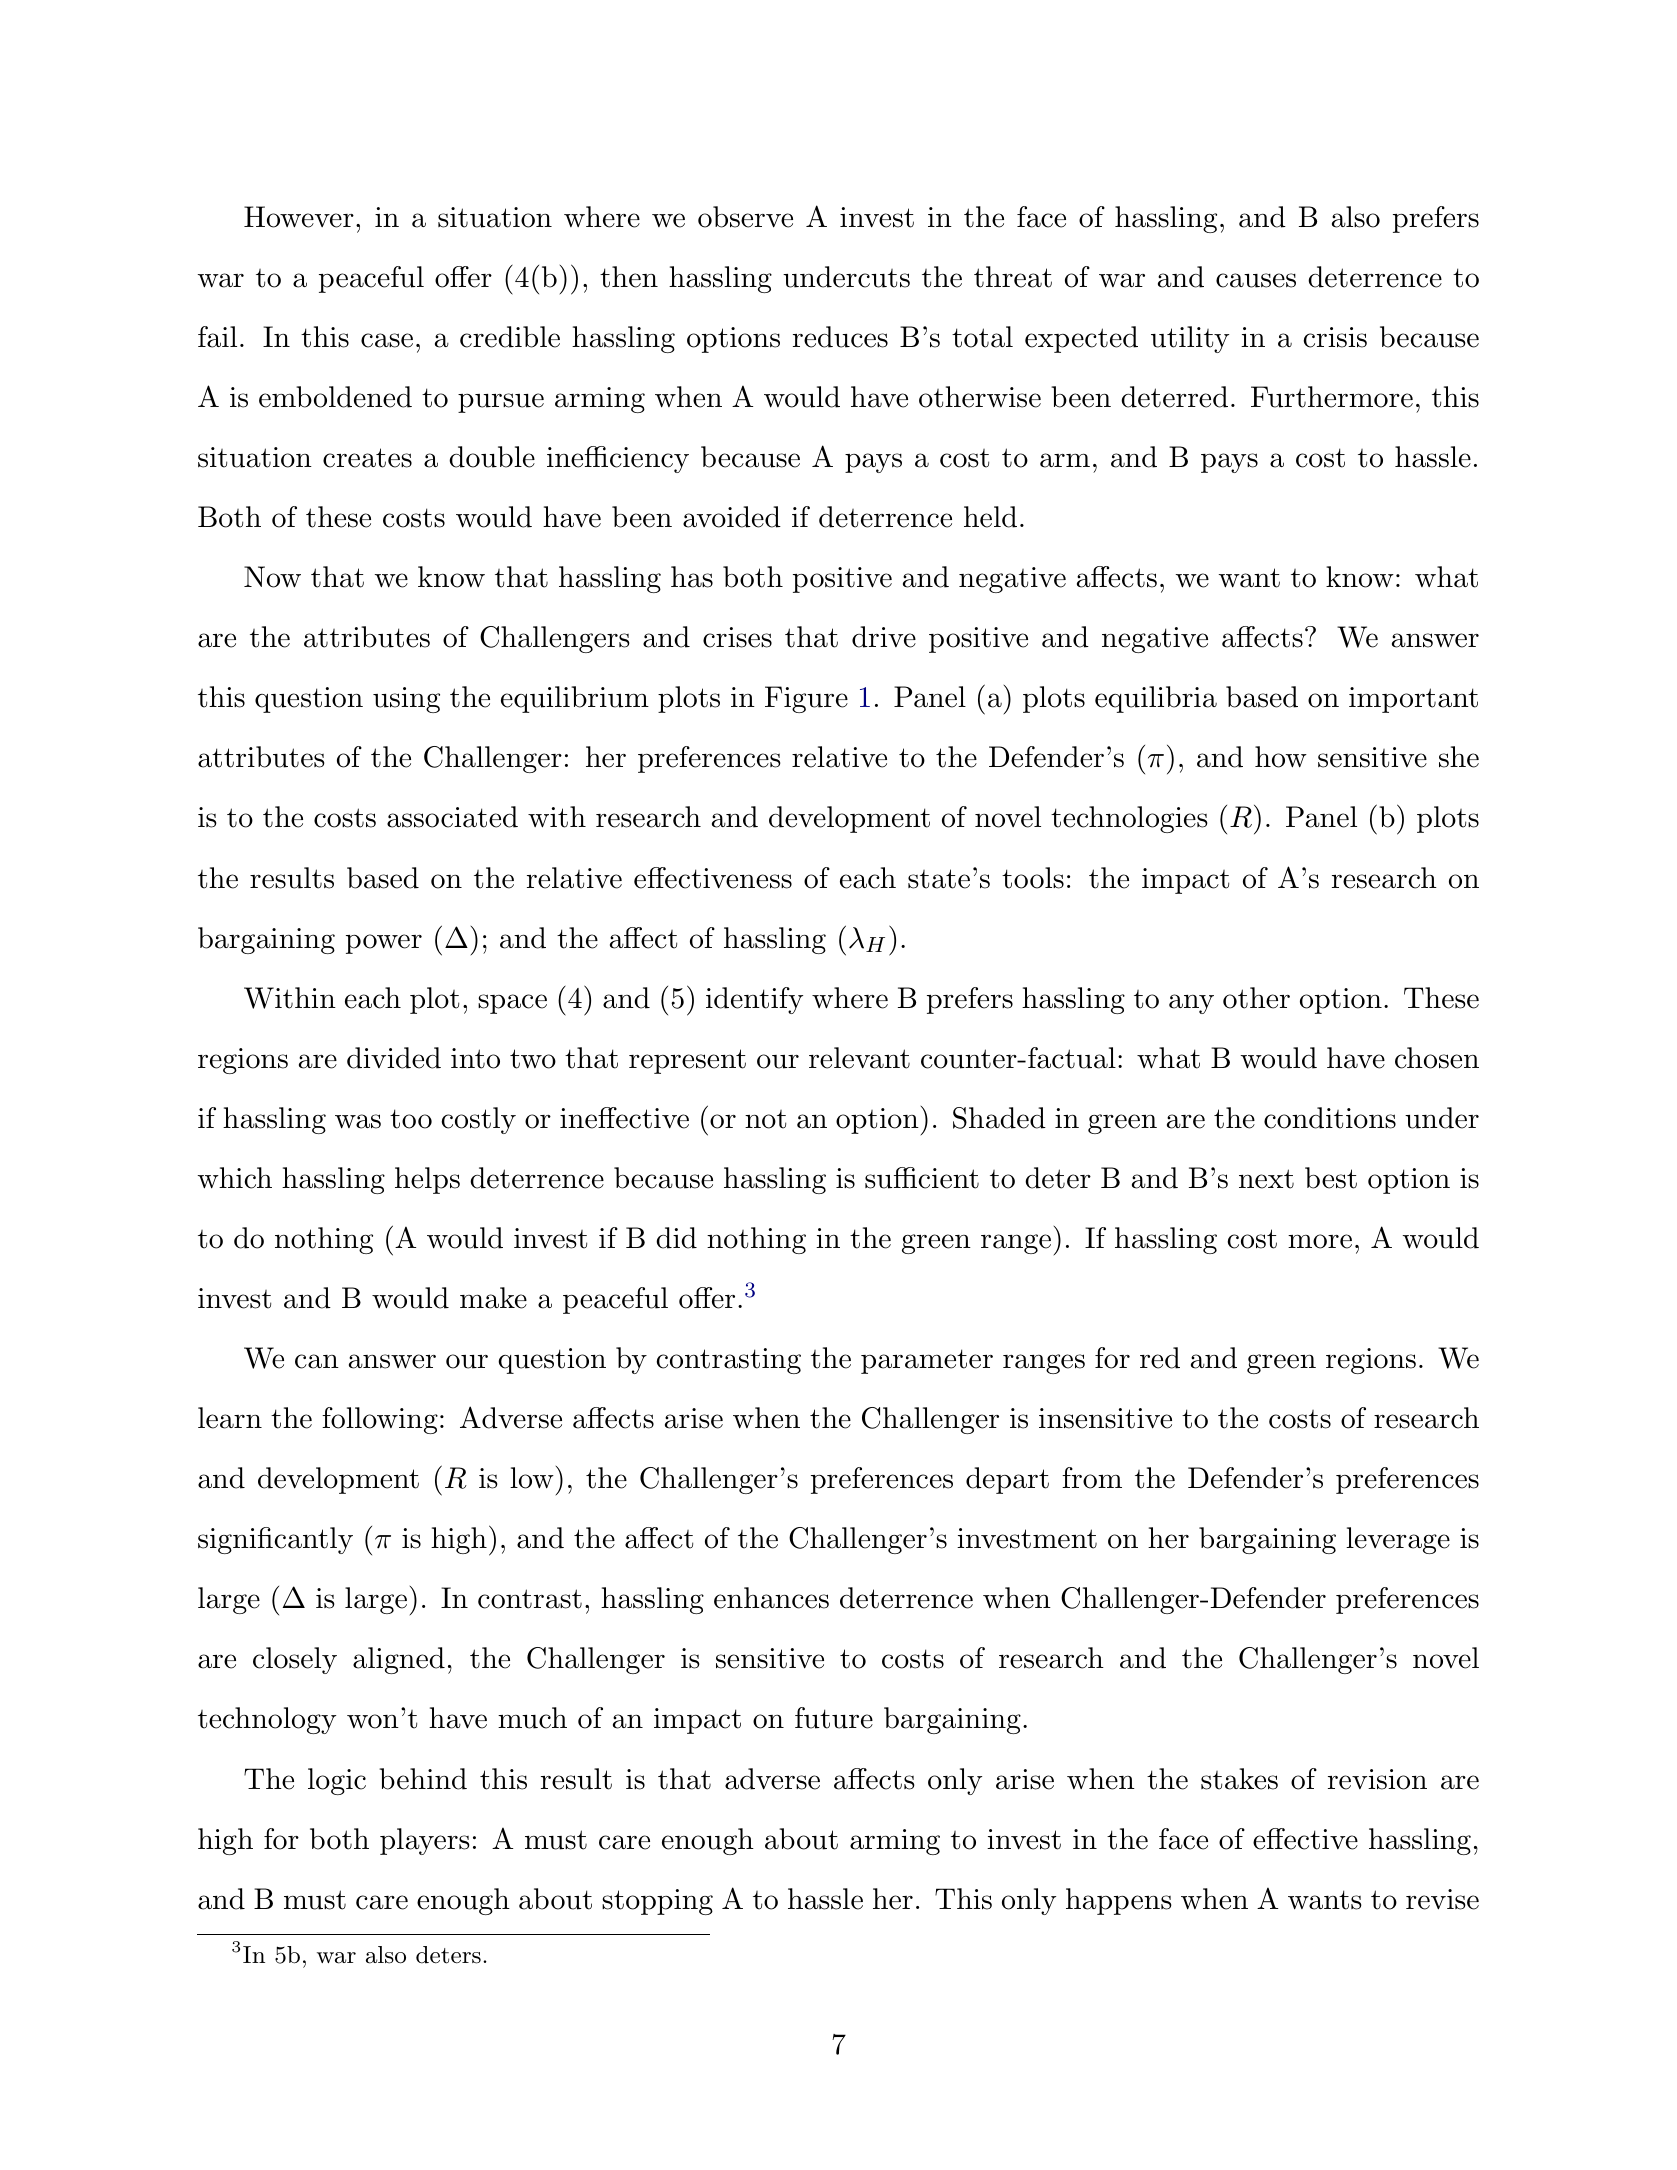  What do you see at coordinates (1256, 280) in the document?
I see `causes` at bounding box center [1256, 280].
